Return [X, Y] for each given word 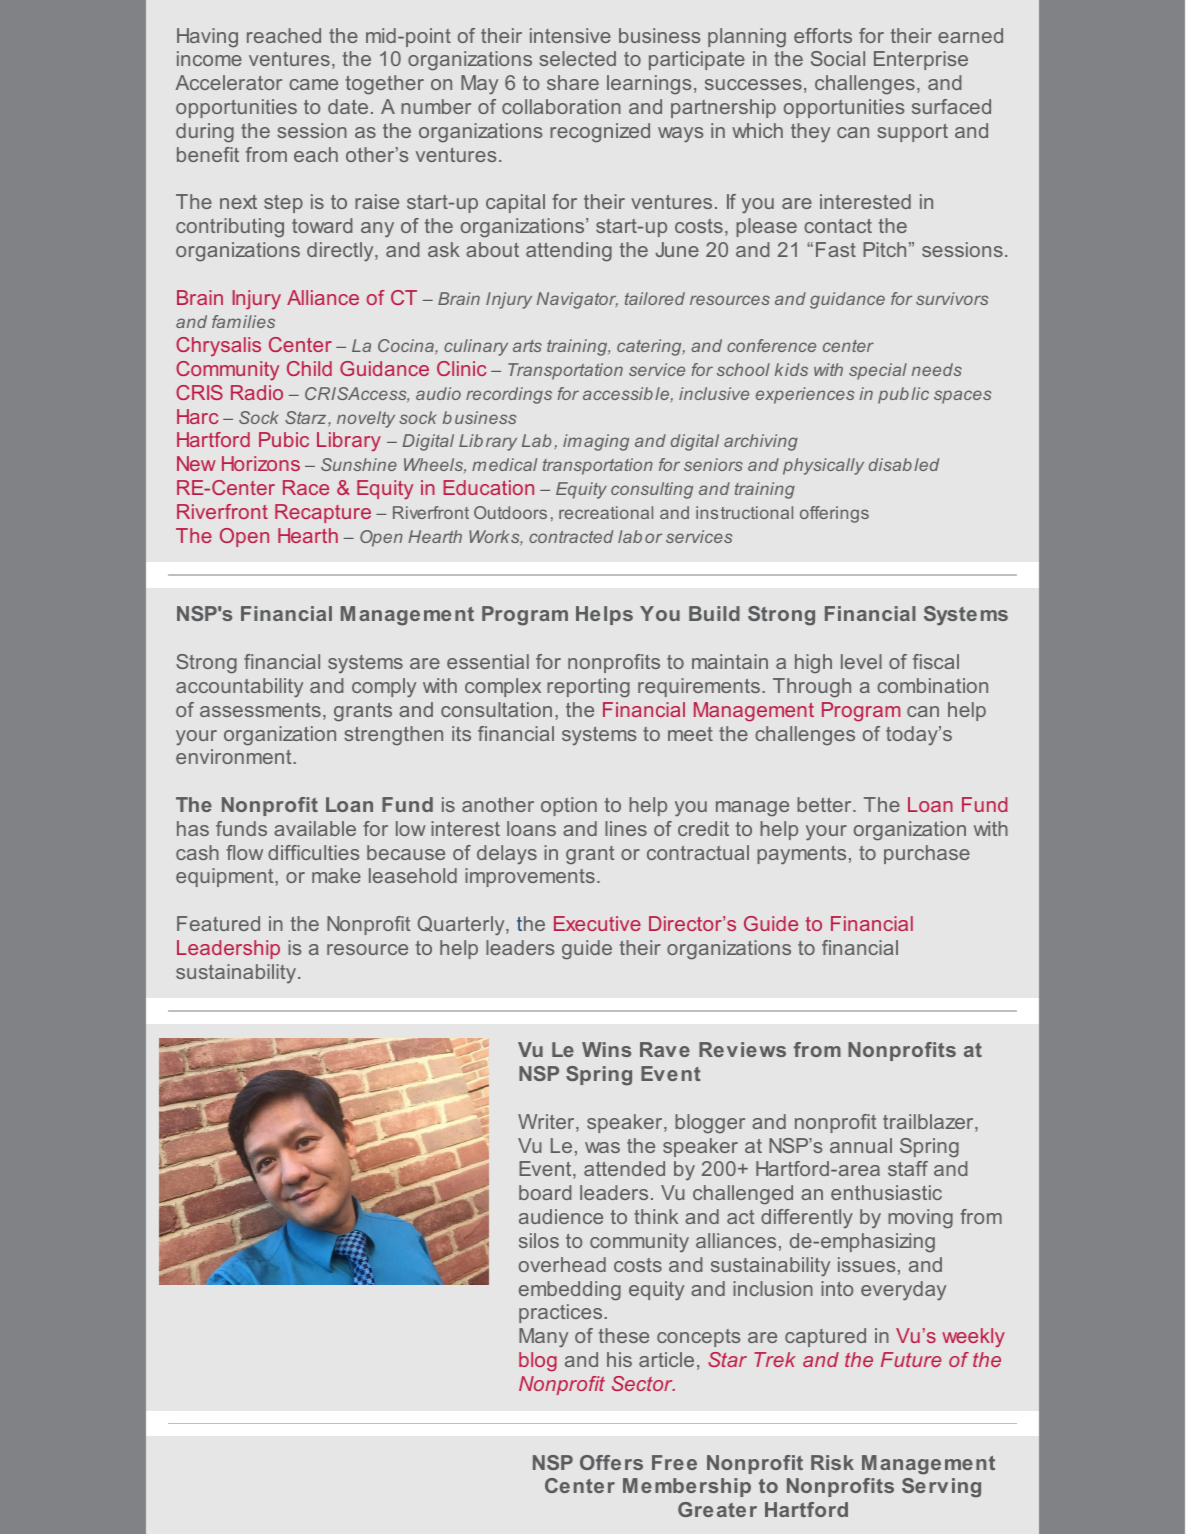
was [602, 1147]
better [825, 804]
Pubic [284, 439]
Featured [218, 923]
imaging [596, 442]
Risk [832, 1462]
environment [235, 756]
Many [543, 1338]
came [313, 84]
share [573, 82]
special [878, 371]
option [569, 806]
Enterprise [921, 60]
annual [861, 1145]
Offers [611, 1462]
